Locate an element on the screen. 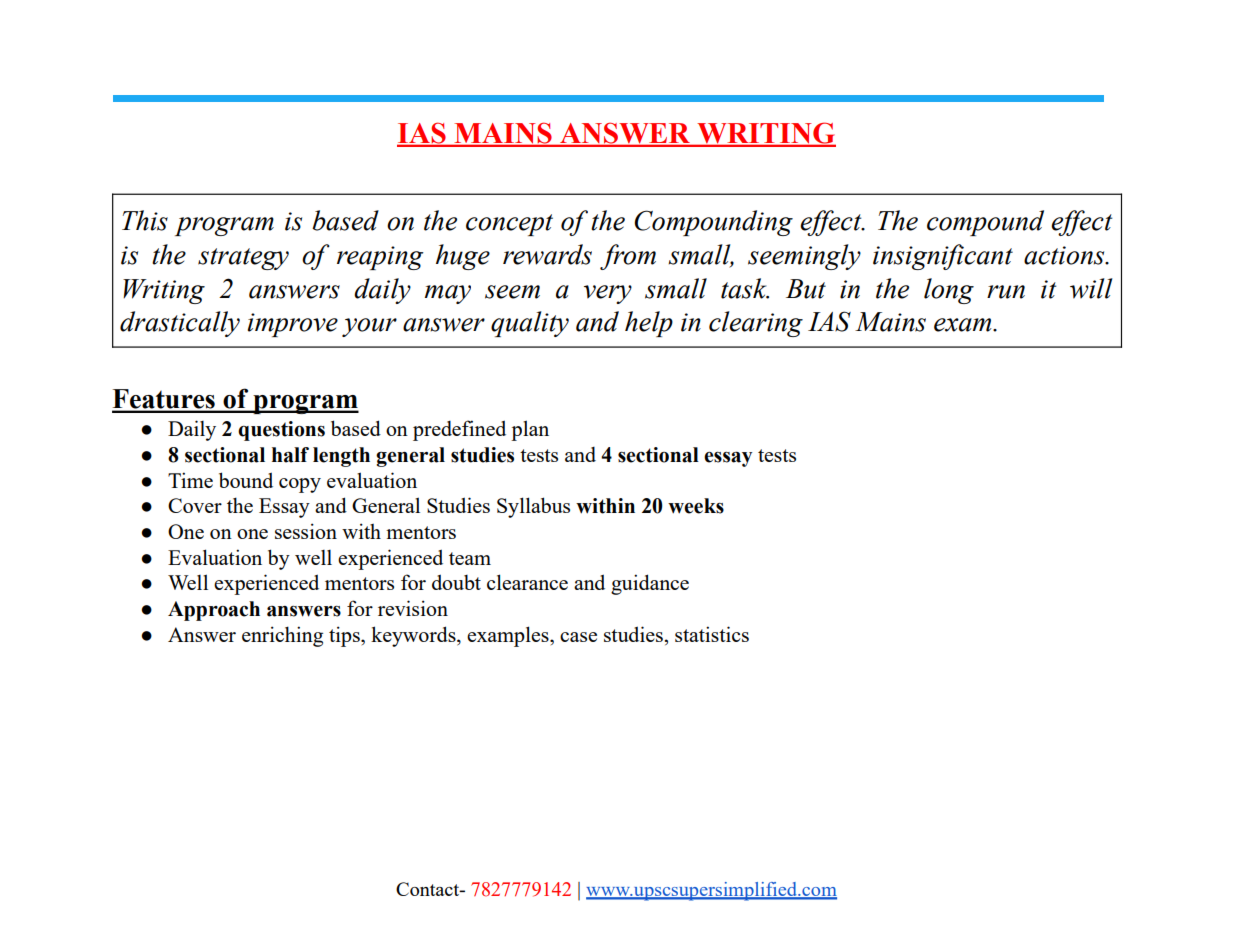 The width and height of the screenshot is (1233, 952). plan is located at coordinates (530, 430).
